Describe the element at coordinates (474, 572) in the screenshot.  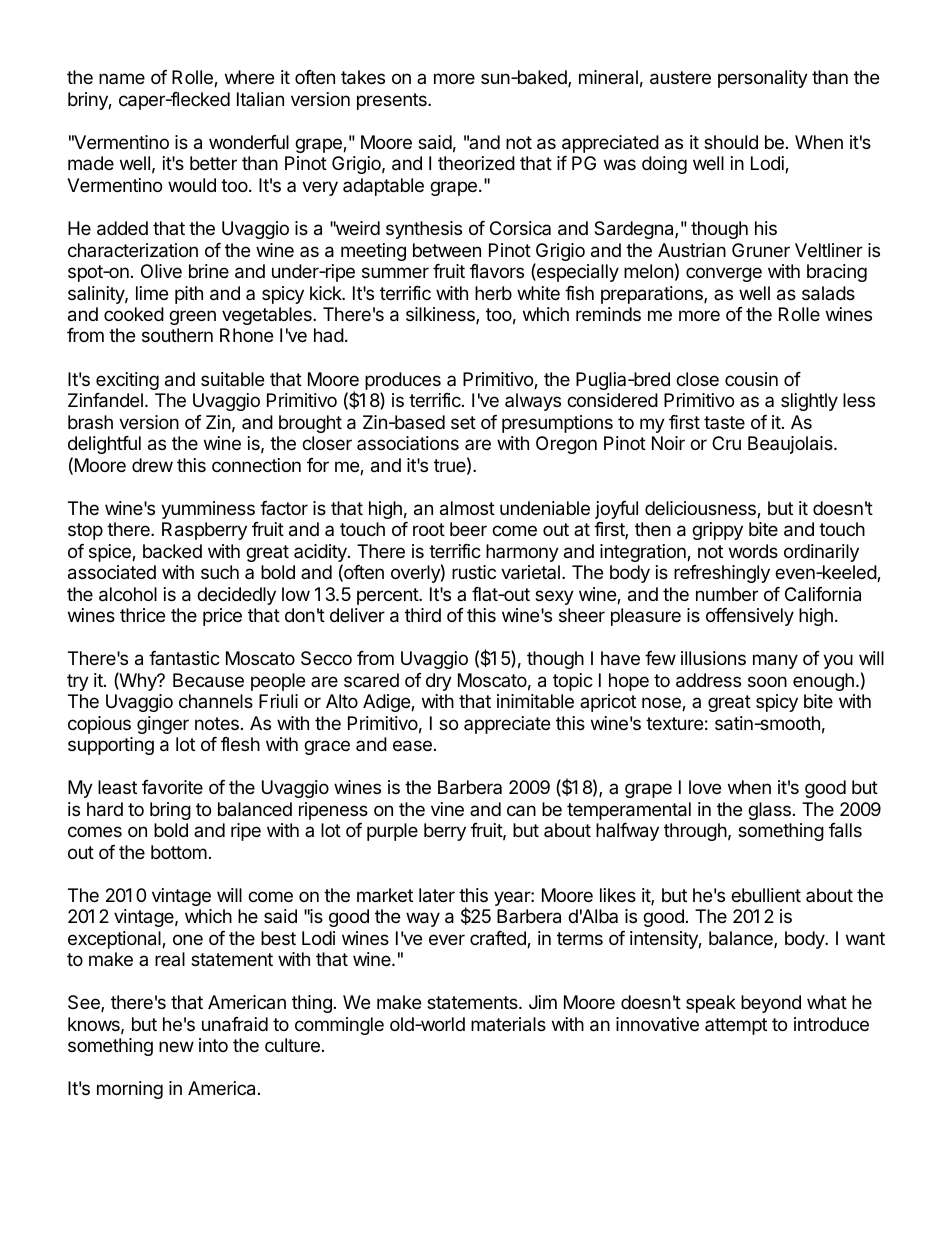
I see `rustic` at that location.
